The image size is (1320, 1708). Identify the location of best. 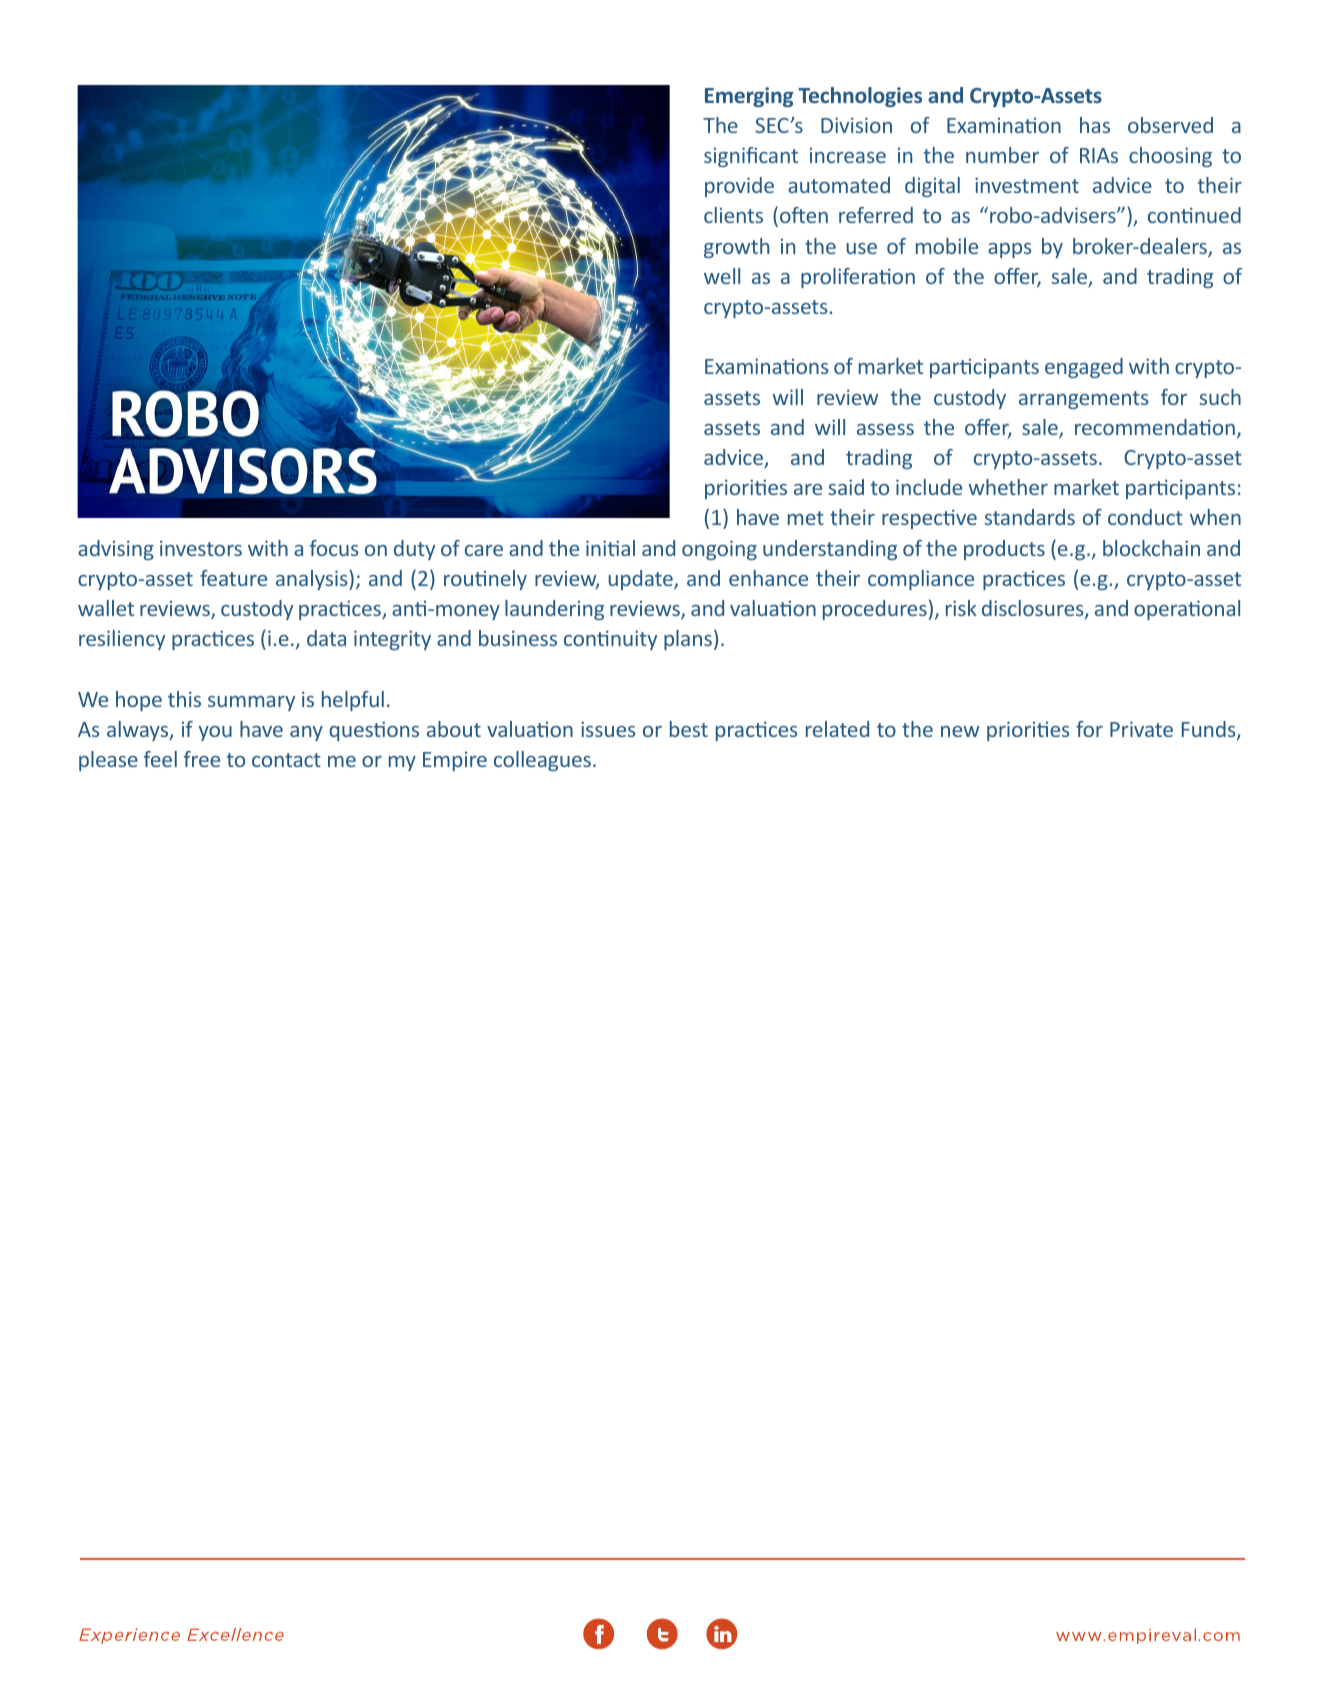
(689, 729).
